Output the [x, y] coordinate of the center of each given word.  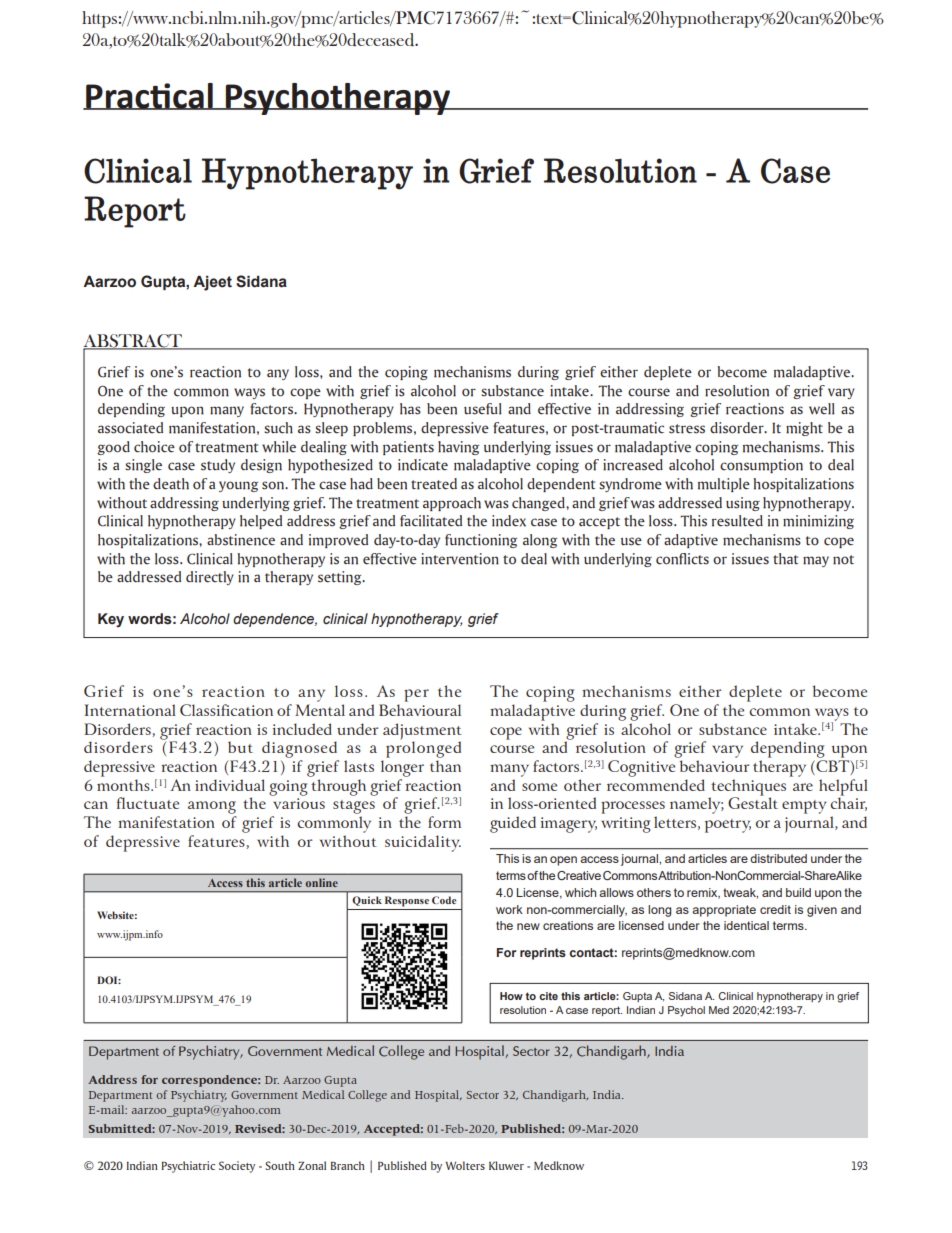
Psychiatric [188, 1167]
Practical [149, 96]
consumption [761, 466]
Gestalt [753, 802]
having [458, 448]
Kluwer [506, 1165]
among [212, 809]
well [822, 409]
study [218, 466]
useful [483, 409]
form [444, 822]
